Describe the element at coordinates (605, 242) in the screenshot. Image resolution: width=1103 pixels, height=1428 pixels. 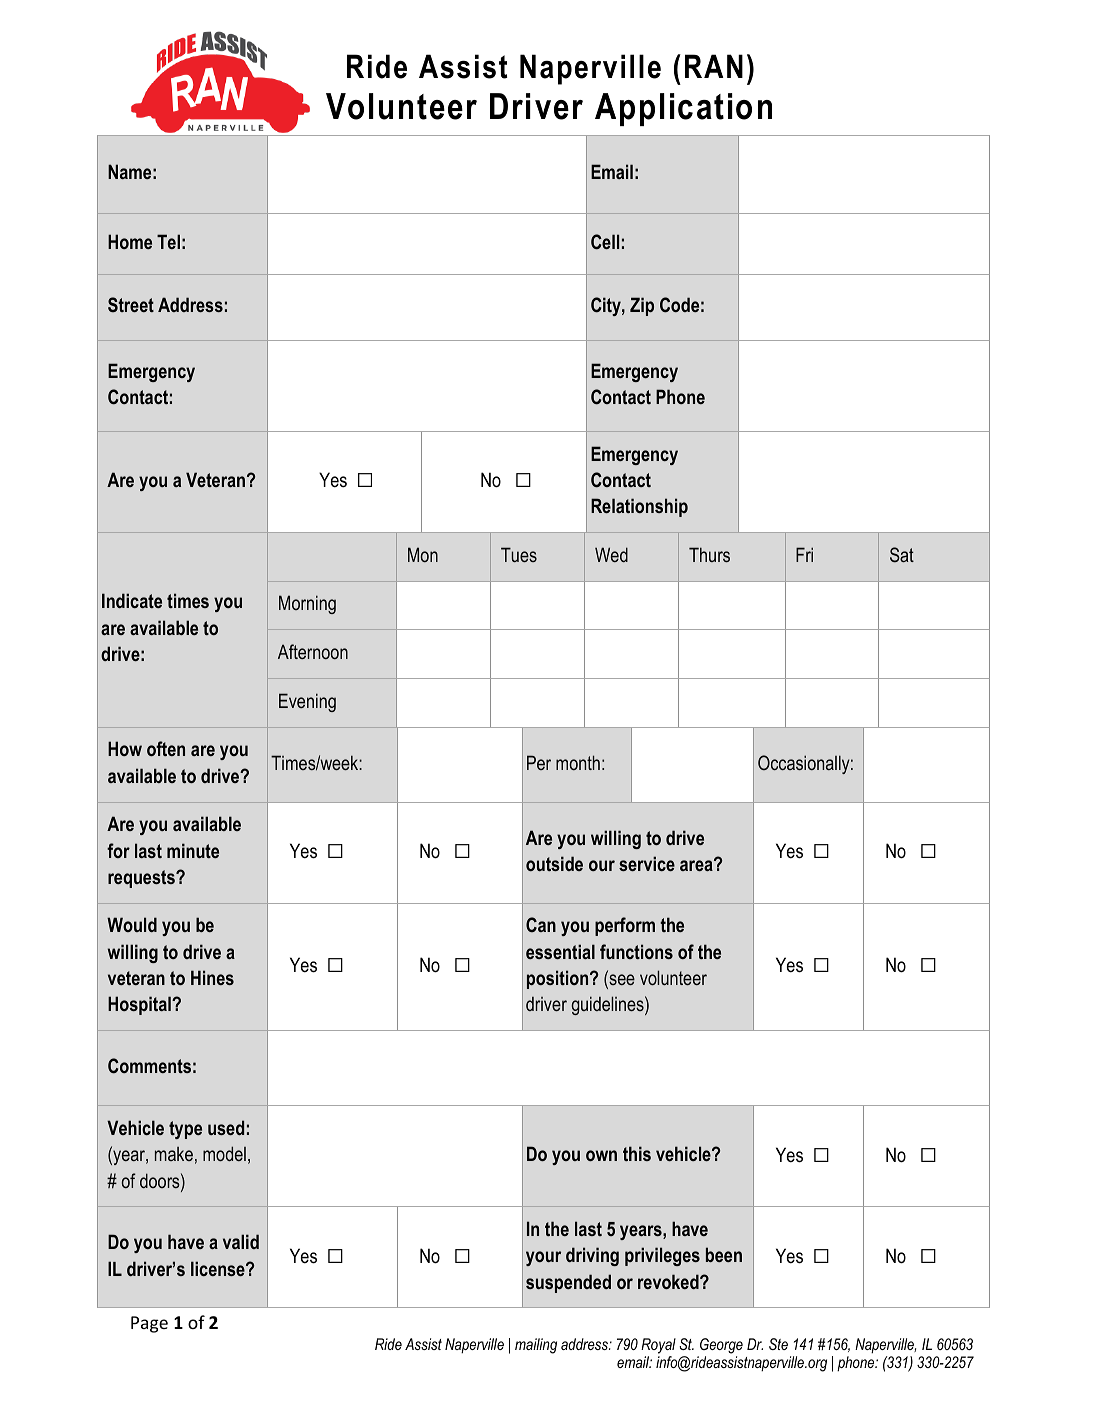
I see `Cell` at that location.
